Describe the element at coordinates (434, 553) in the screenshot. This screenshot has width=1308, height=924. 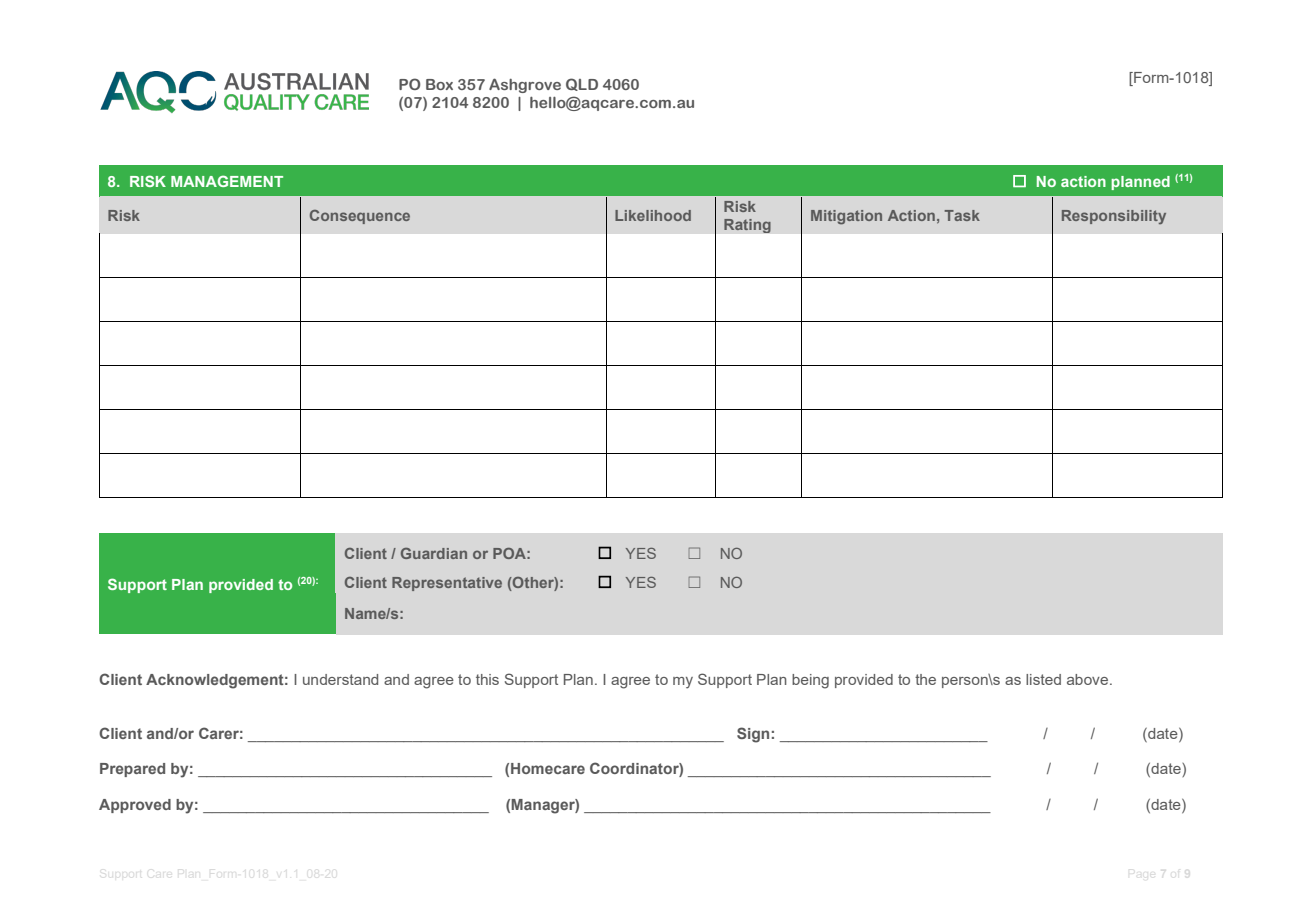
I see `Guardian` at that location.
